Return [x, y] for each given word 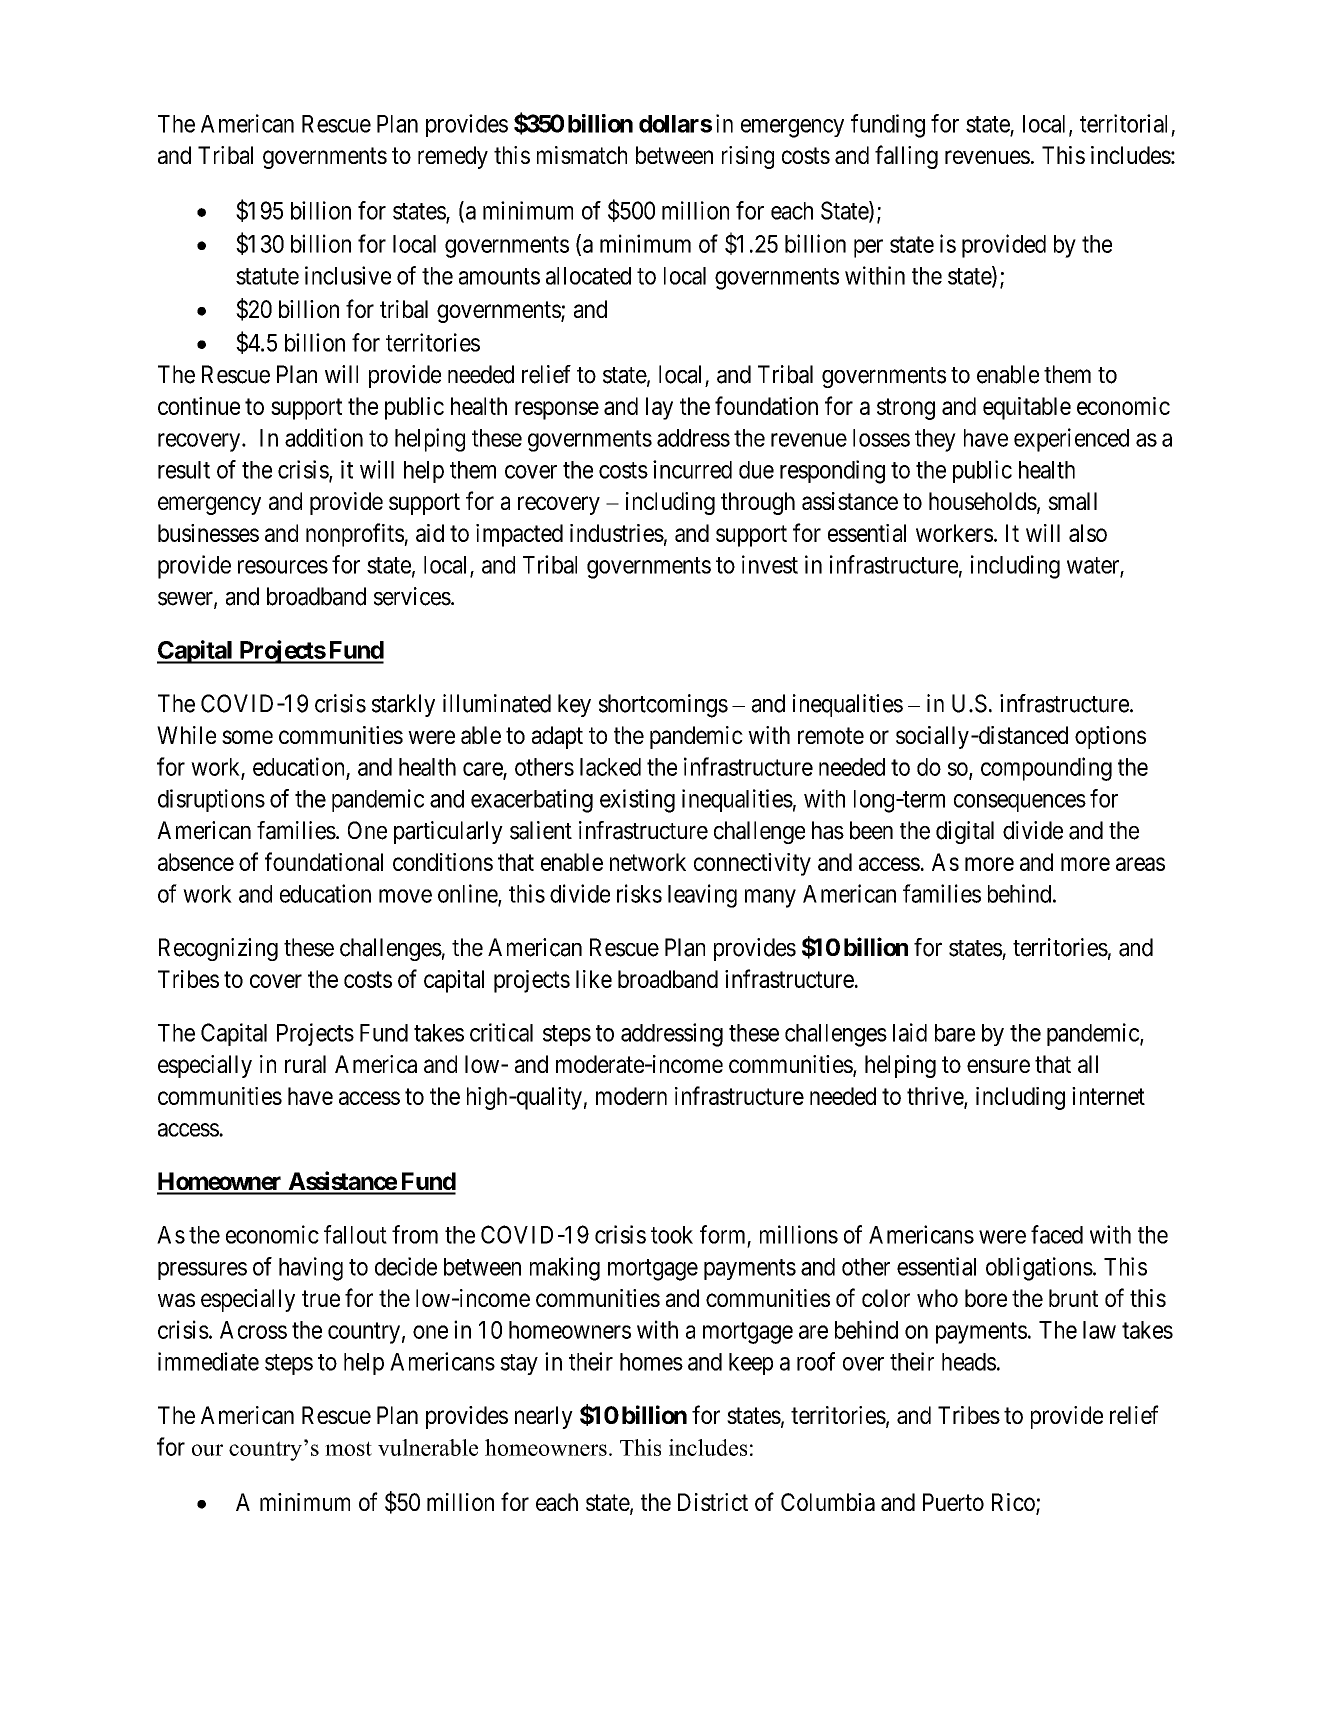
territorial [1123, 123]
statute [267, 276]
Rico [1014, 1503]
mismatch [582, 155]
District [713, 1502]
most [348, 1448]
